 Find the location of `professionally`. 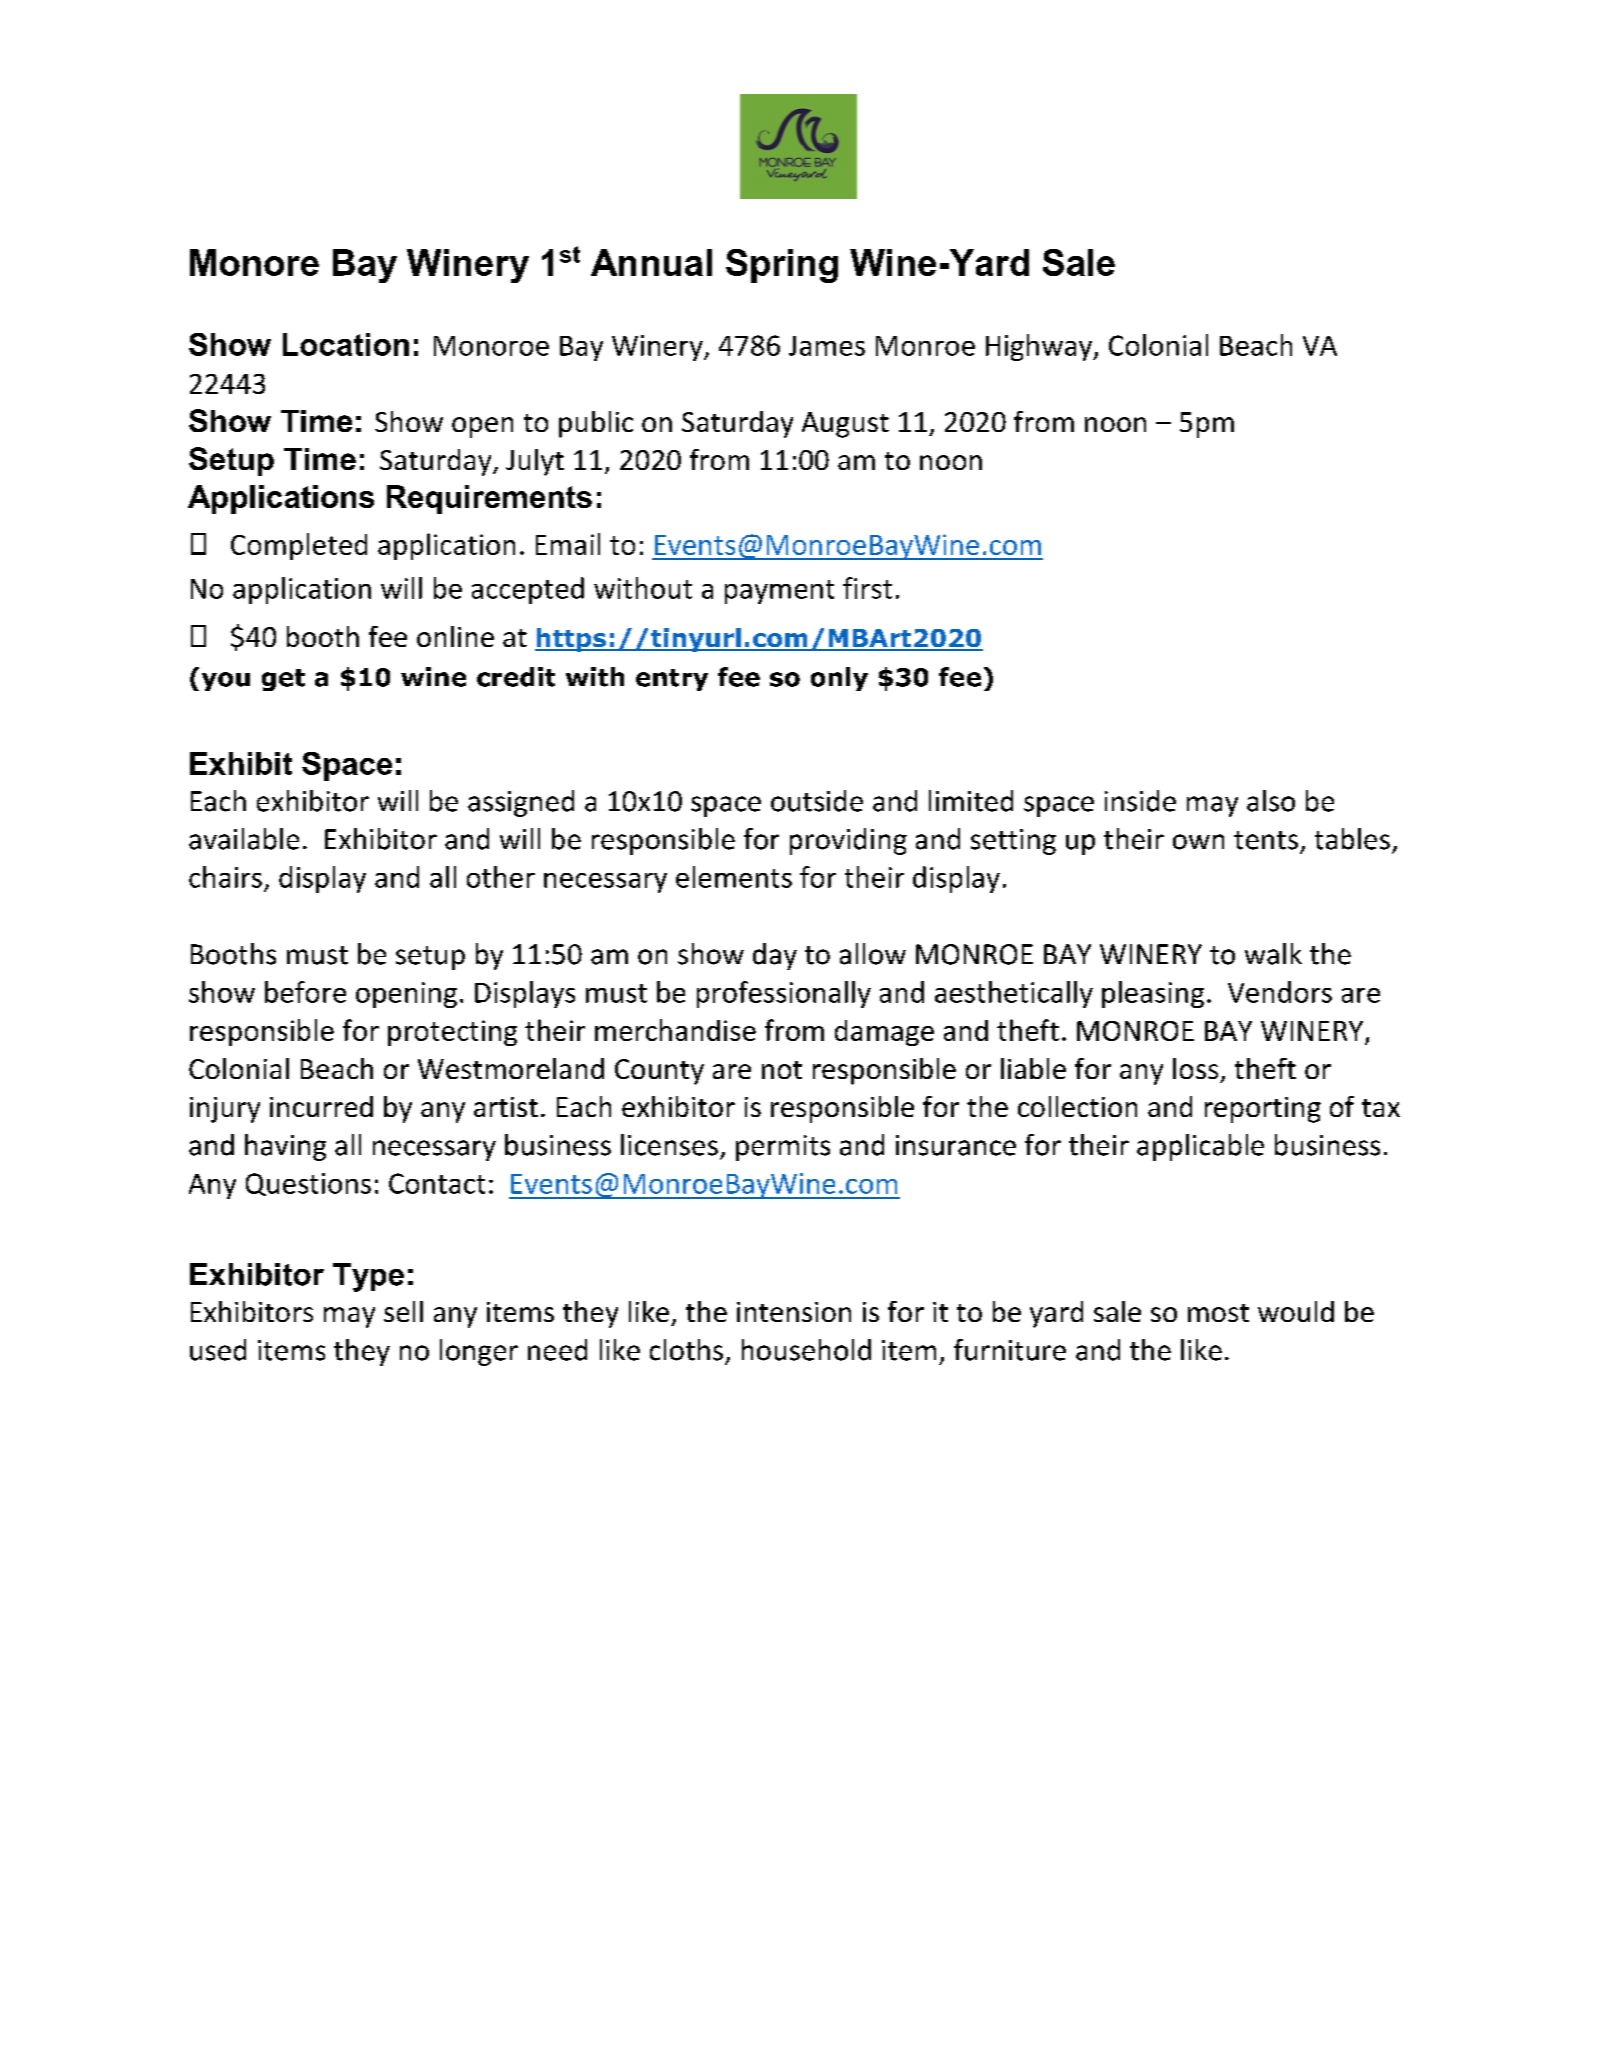

professionally is located at coordinates (784, 994).
